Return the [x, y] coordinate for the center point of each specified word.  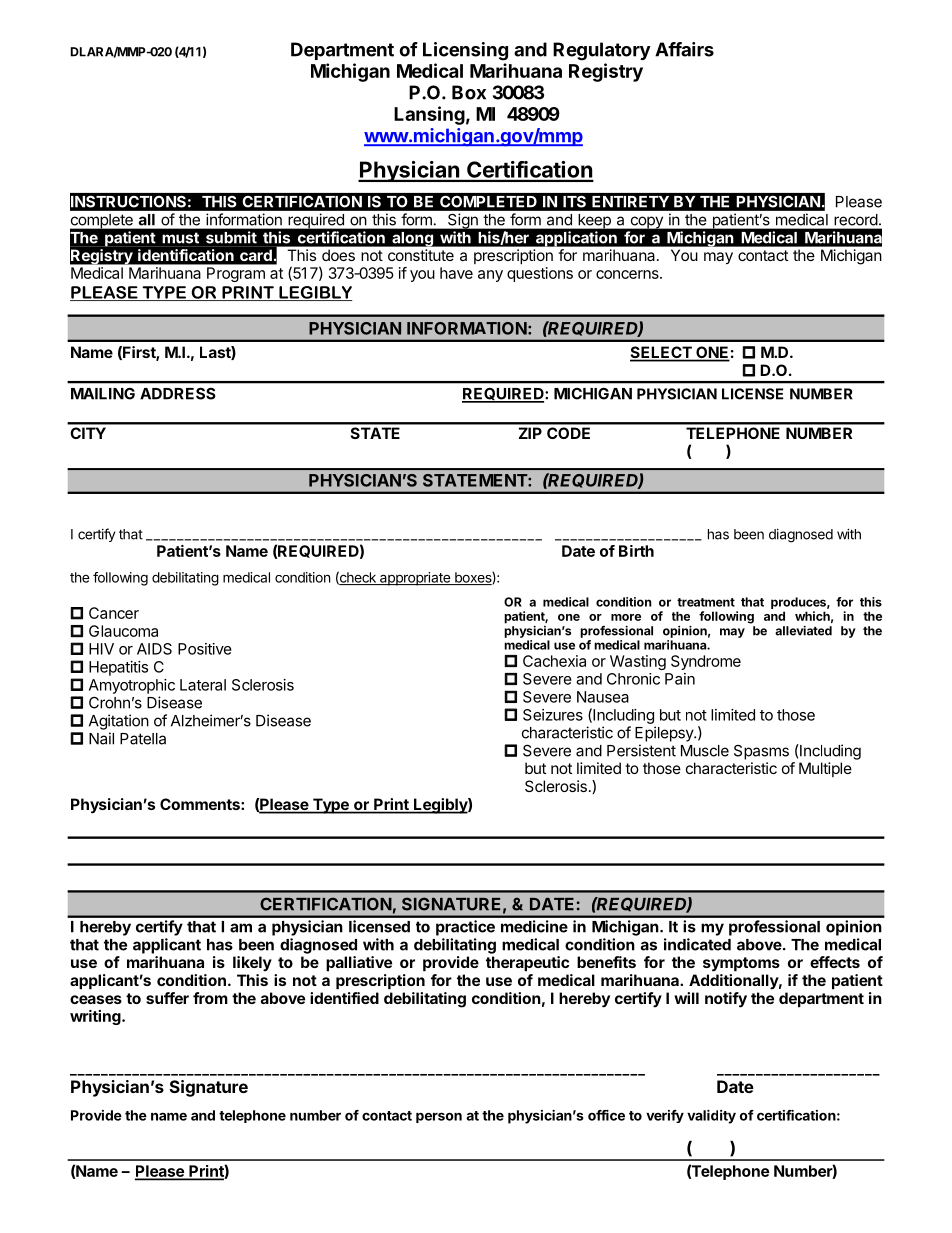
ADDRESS [178, 393]
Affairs [684, 49]
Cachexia [554, 661]
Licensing [465, 51]
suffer [167, 998]
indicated [697, 944]
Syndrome [706, 662]
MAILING [103, 394]
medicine [534, 926]
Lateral [203, 685]
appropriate [415, 579]
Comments [201, 804]
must [181, 238]
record [856, 220]
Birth [636, 551]
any [490, 276]
